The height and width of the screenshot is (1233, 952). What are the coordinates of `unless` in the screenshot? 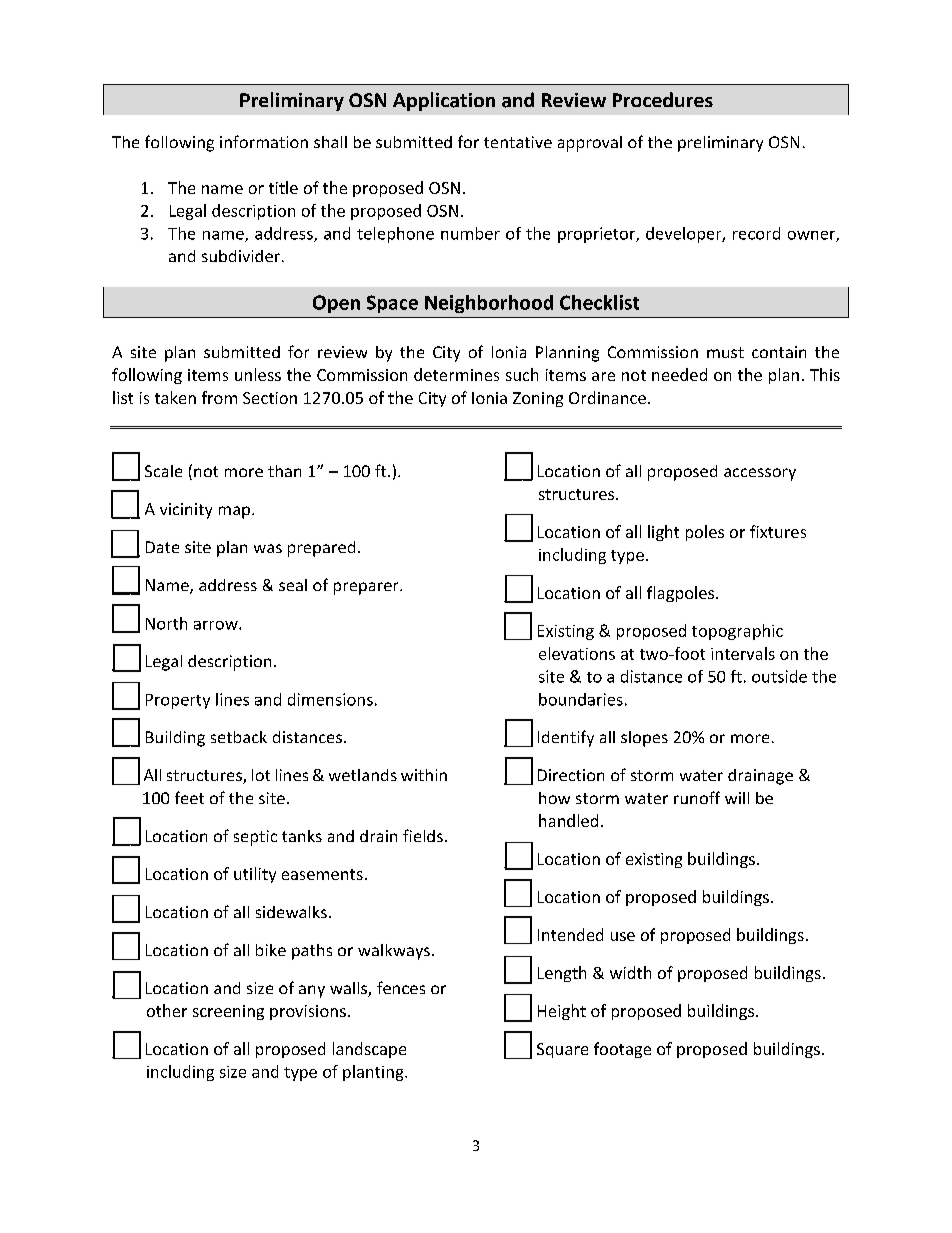 It's located at (258, 374).
